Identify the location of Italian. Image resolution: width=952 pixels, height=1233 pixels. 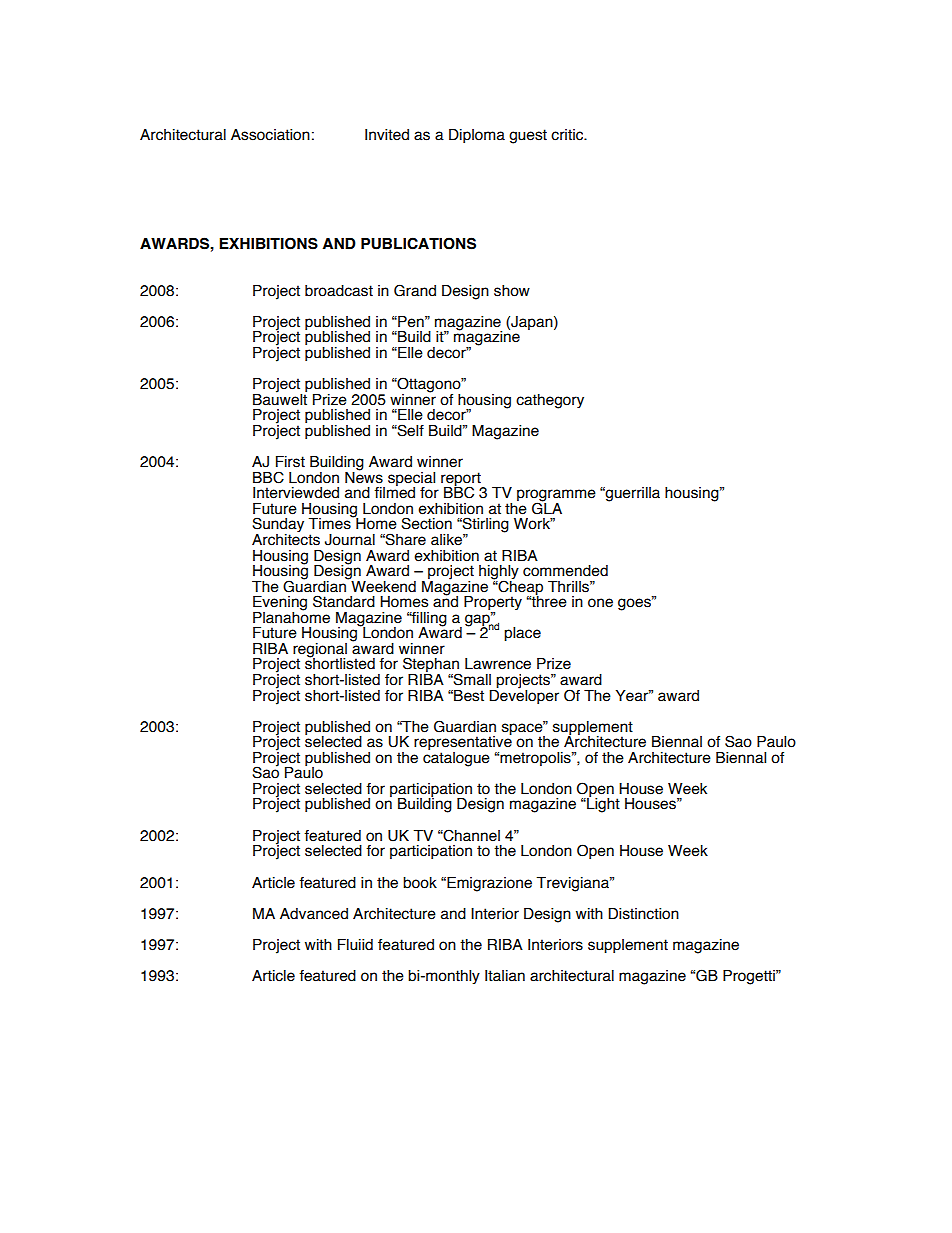
(505, 976).
